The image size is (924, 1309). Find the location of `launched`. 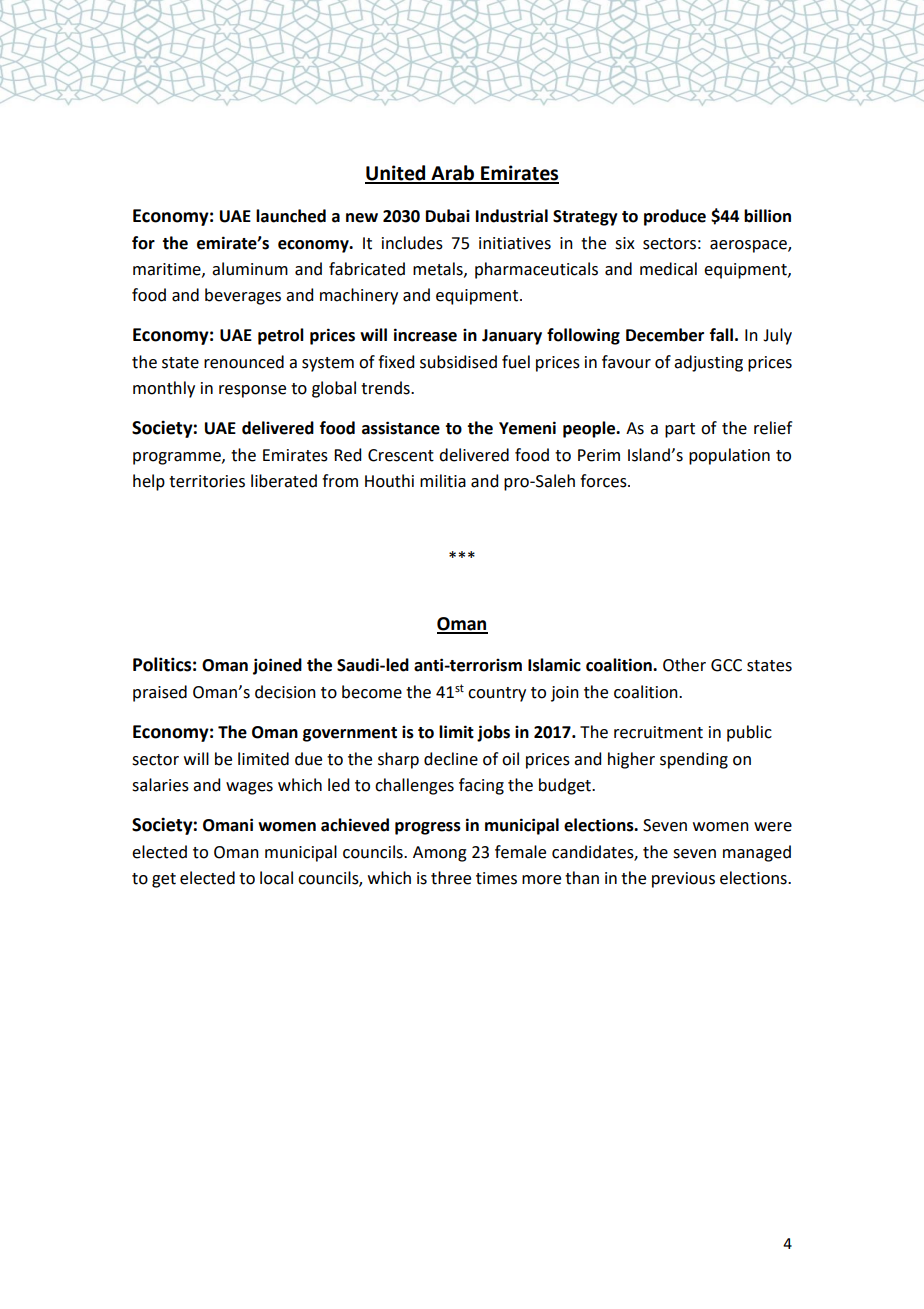

launched is located at coordinates (291, 216).
